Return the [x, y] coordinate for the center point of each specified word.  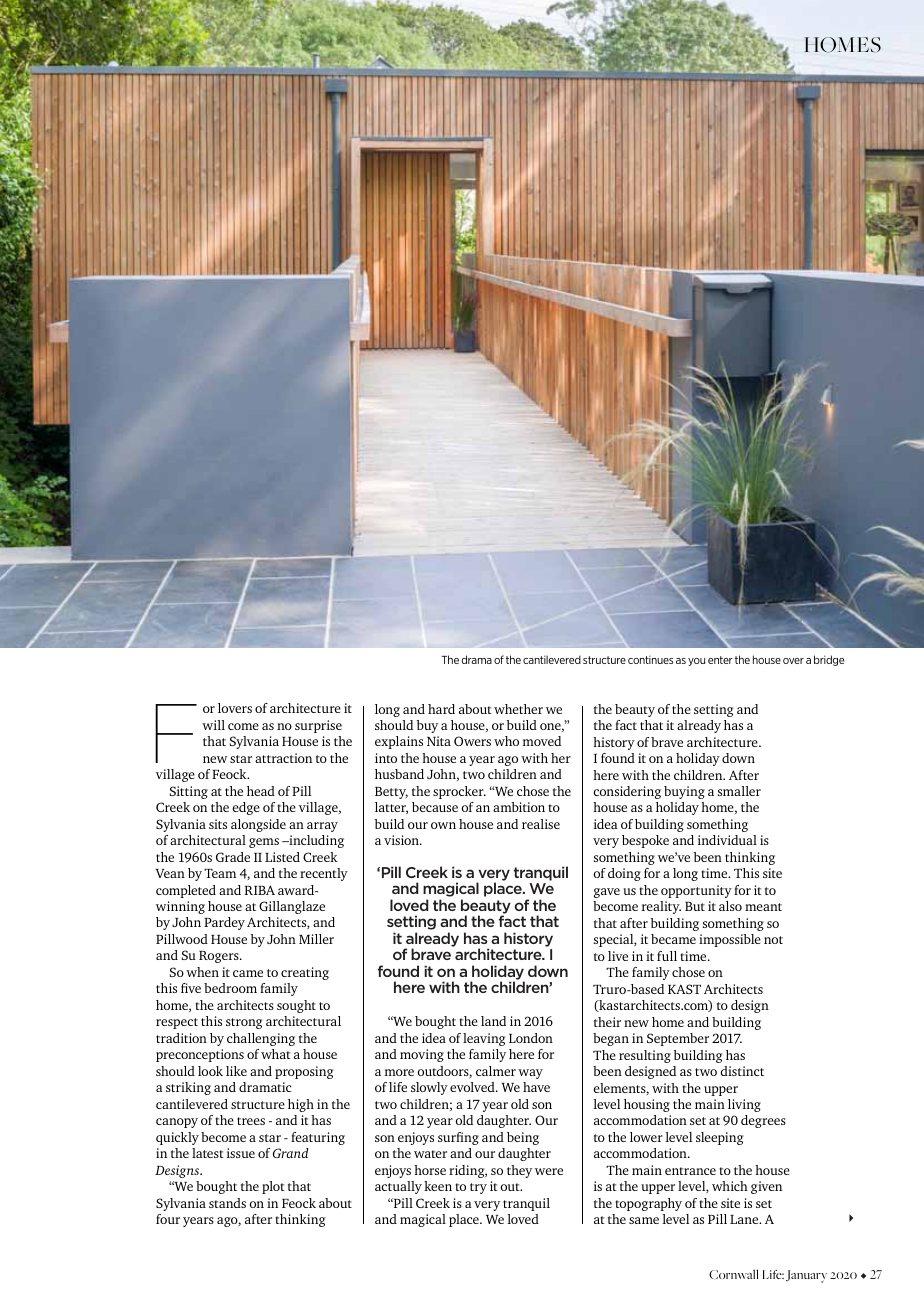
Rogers [220, 957]
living [744, 1105]
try [478, 1188]
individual [727, 840]
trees [251, 1121]
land [493, 1021]
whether [518, 709]
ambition [519, 807]
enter [720, 660]
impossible [730, 940]
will [213, 725]
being [523, 1138]
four [168, 1219]
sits [218, 824]
